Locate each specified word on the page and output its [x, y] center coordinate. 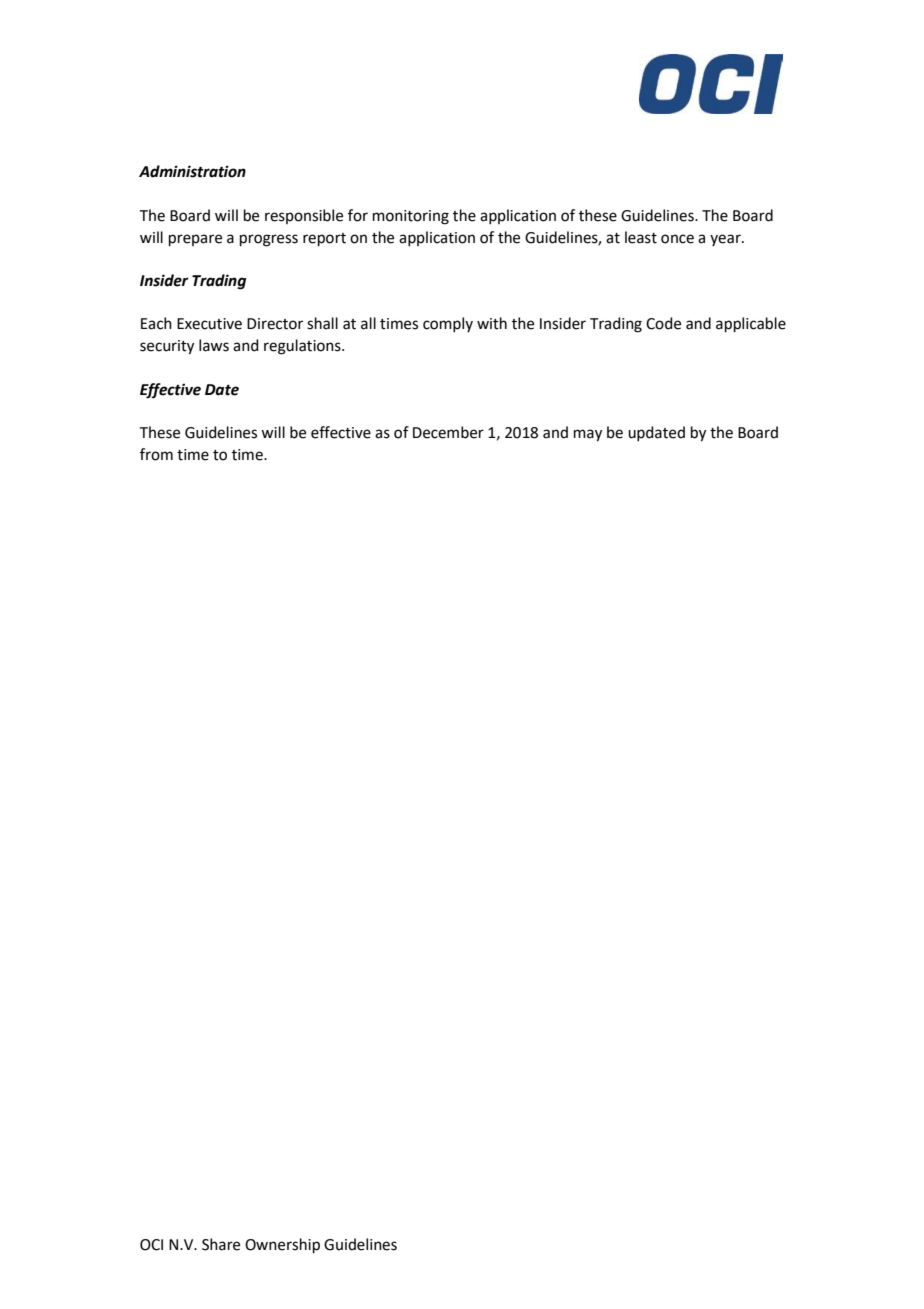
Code [663, 323]
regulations [303, 347]
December [448, 432]
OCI [151, 1245]
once [677, 239]
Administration [192, 171]
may [588, 435]
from [156, 454]
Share [221, 1244]
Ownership [282, 1245]
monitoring [411, 217]
